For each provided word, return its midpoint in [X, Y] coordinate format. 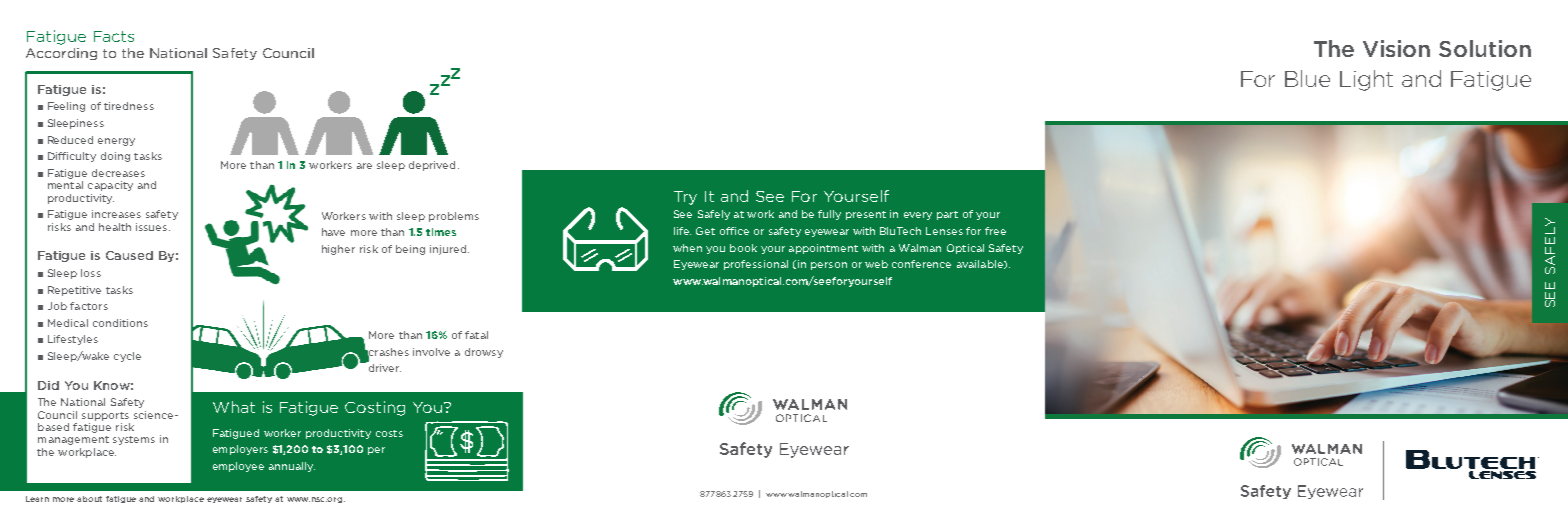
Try [685, 198]
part [947, 215]
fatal [476, 335]
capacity [110, 186]
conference [921, 264]
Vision [1396, 48]
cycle [127, 357]
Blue [1307, 78]
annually [292, 467]
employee [238, 467]
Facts [114, 36]
